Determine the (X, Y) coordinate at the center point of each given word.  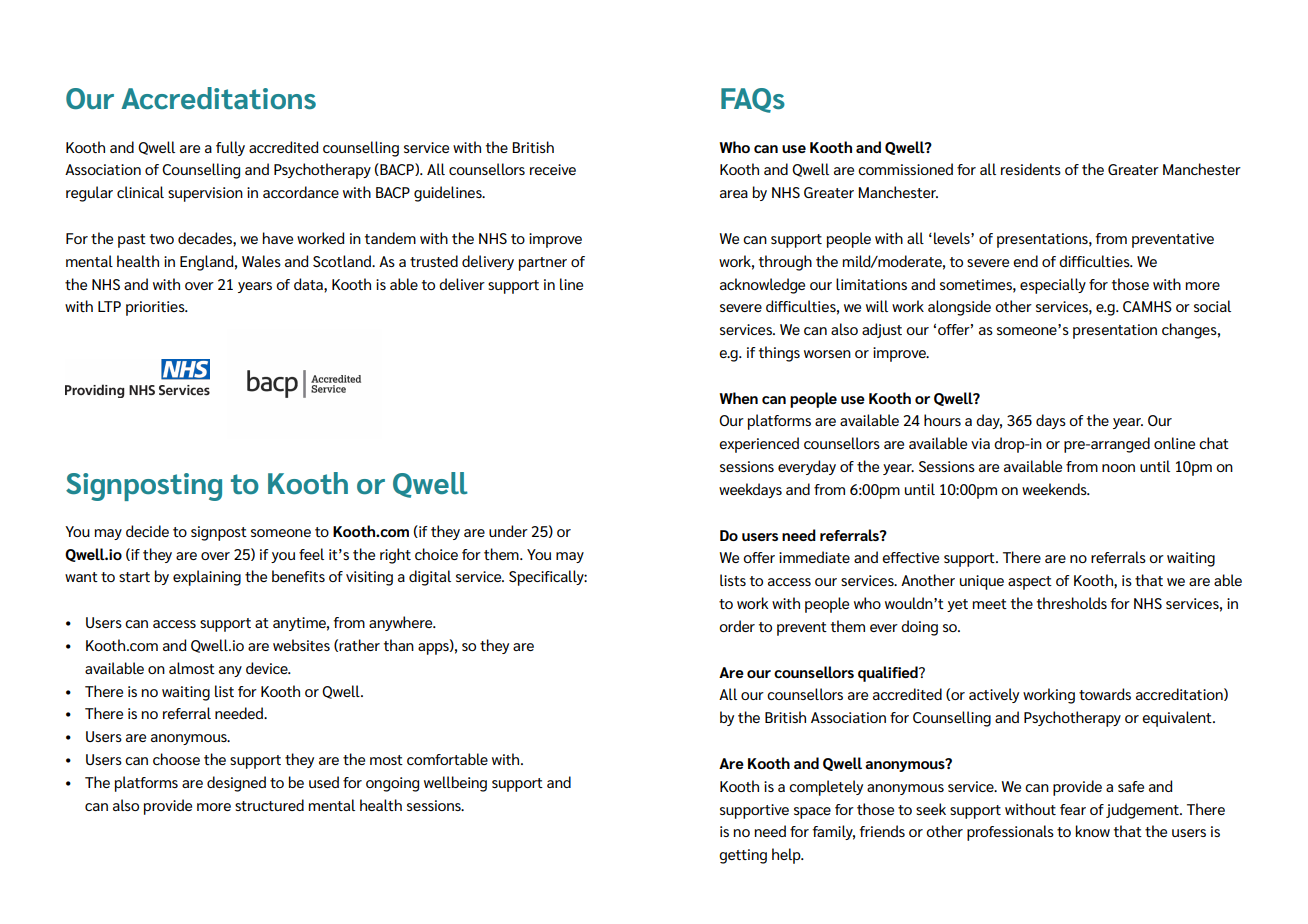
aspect (1030, 583)
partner (543, 264)
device (268, 668)
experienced (759, 445)
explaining (207, 578)
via (980, 443)
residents (1031, 169)
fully (230, 148)
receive (553, 169)
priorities (156, 308)
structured (269, 805)
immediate (814, 557)
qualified (889, 674)
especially (1053, 286)
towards (1105, 694)
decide (147, 531)
